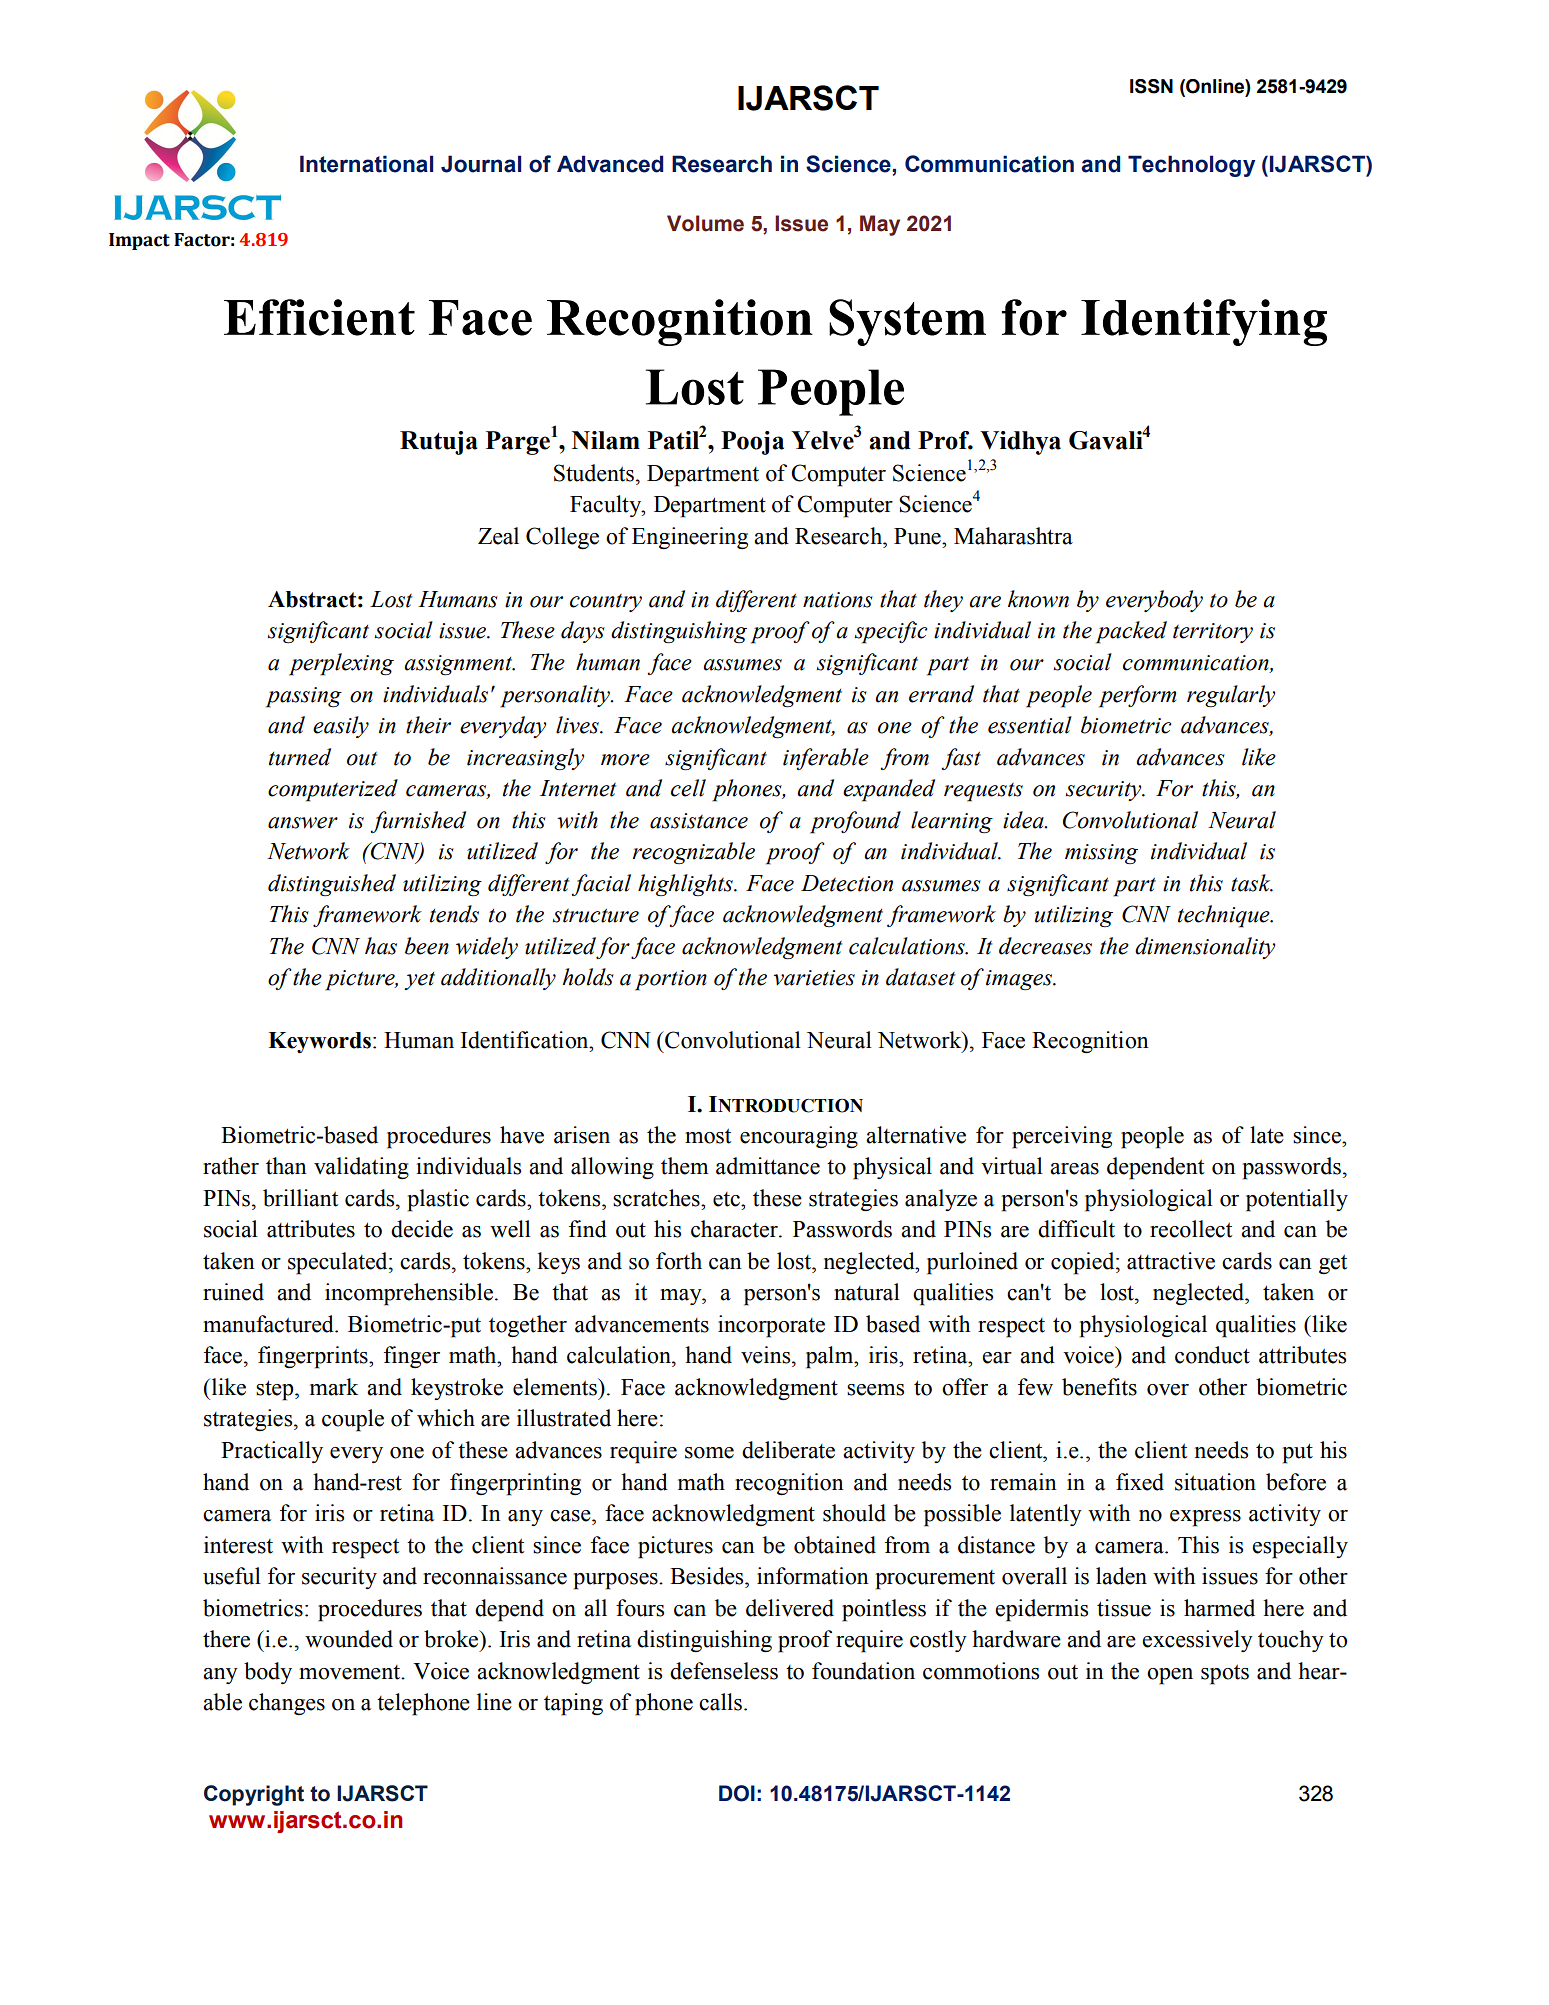 The image size is (1549, 2005). Describe the element at coordinates (366, 164) in the page. I see `International` at that location.
